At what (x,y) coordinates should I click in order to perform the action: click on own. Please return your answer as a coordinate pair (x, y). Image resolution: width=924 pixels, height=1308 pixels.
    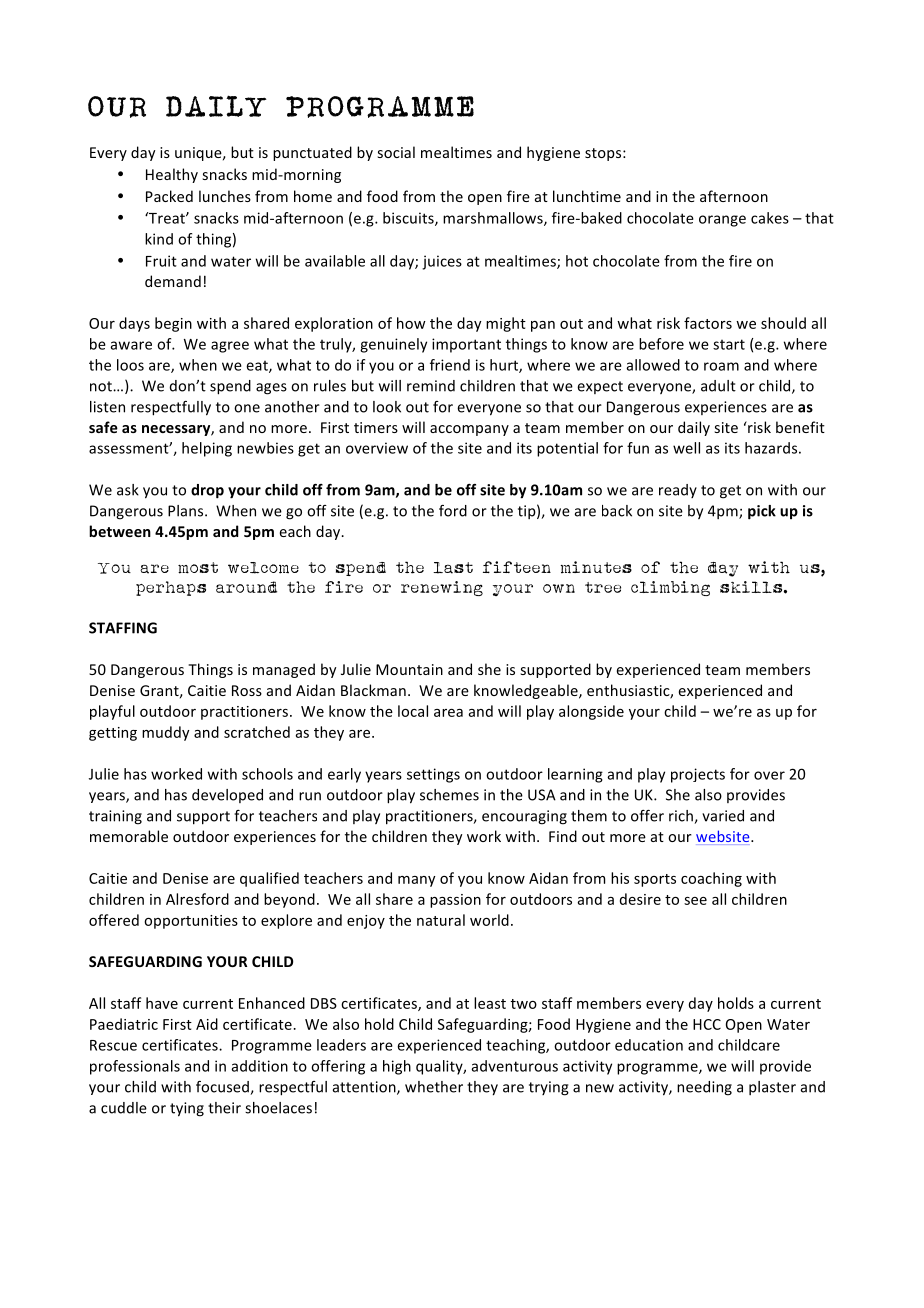
    Looking at the image, I should click on (559, 588).
